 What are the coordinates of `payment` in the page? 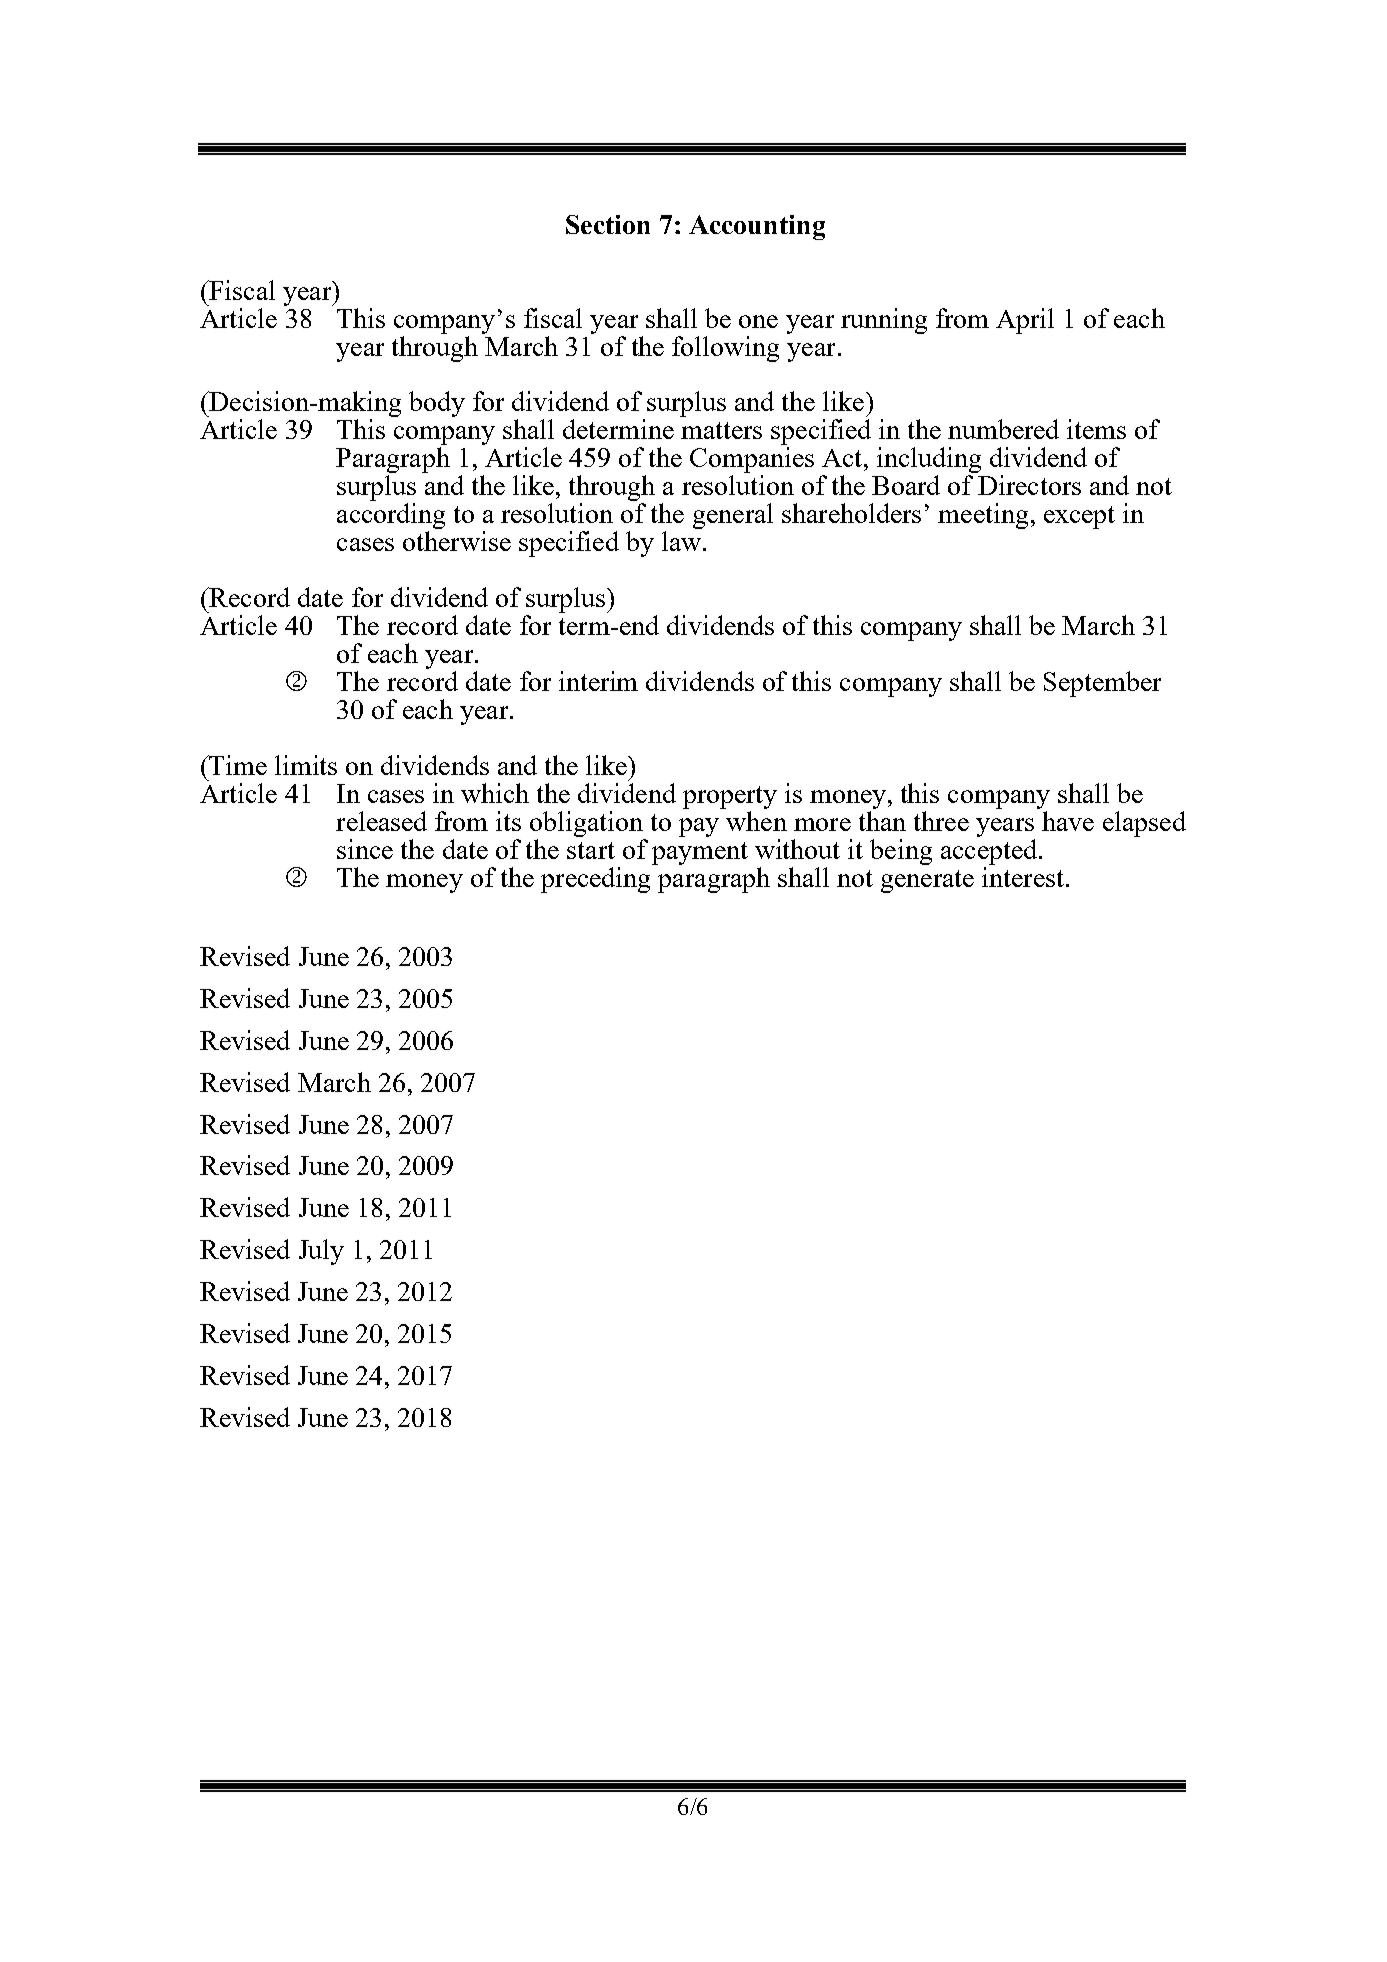 It's located at (700, 853).
